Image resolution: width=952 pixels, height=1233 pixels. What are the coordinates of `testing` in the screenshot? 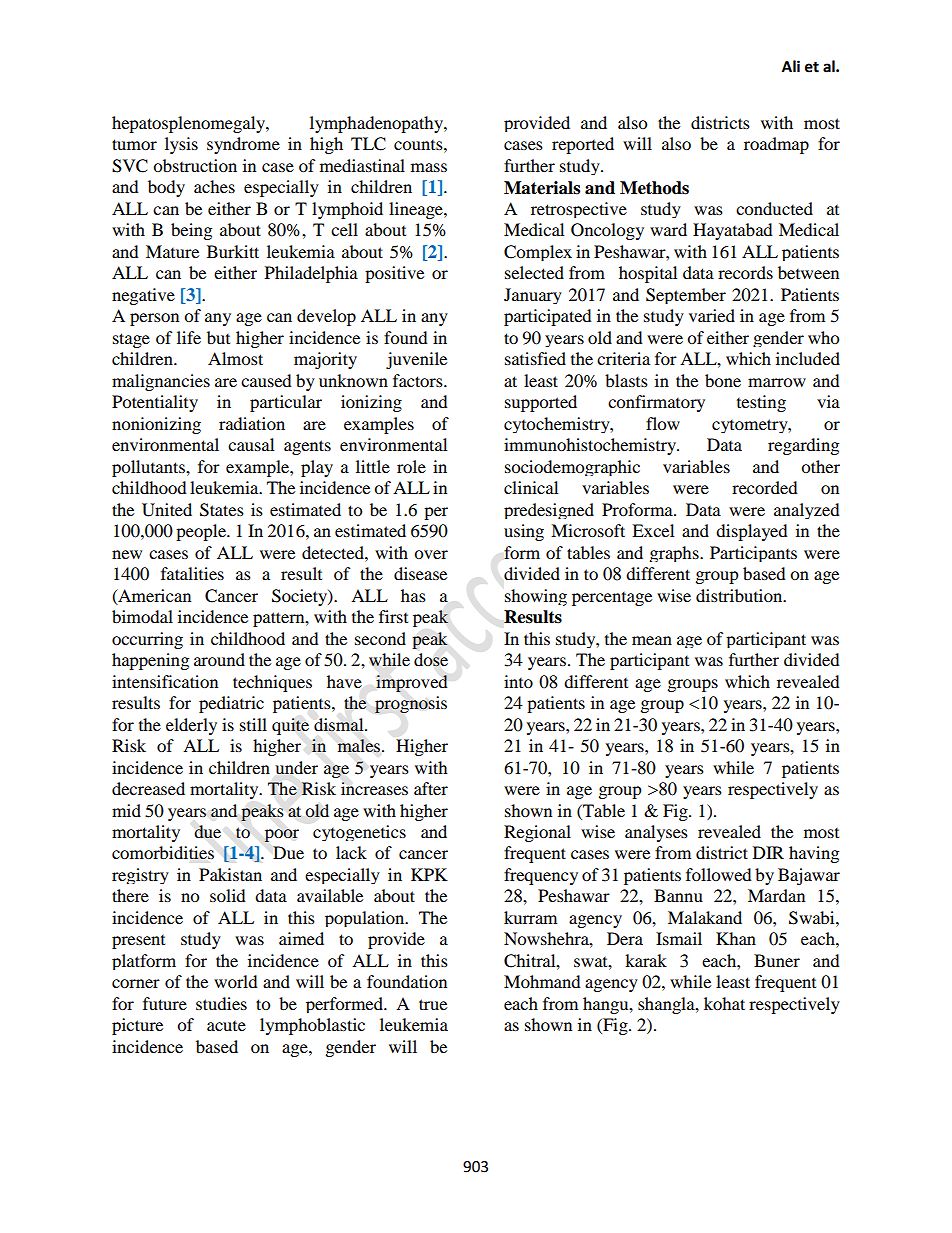 It's located at (761, 403).
